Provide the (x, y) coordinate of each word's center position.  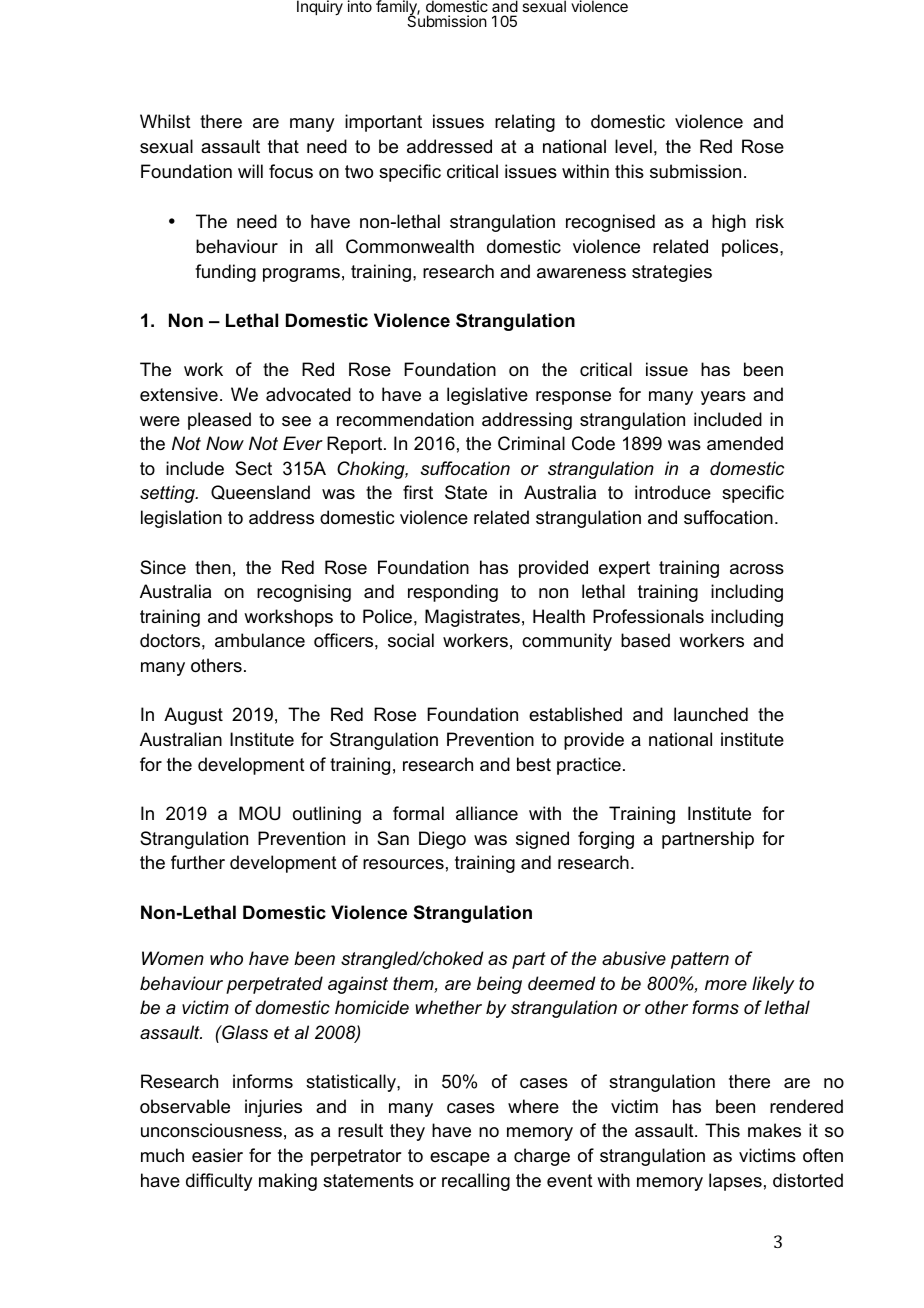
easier (217, 1155)
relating (525, 123)
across (757, 569)
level (633, 146)
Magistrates (472, 618)
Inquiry (320, 8)
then (213, 567)
